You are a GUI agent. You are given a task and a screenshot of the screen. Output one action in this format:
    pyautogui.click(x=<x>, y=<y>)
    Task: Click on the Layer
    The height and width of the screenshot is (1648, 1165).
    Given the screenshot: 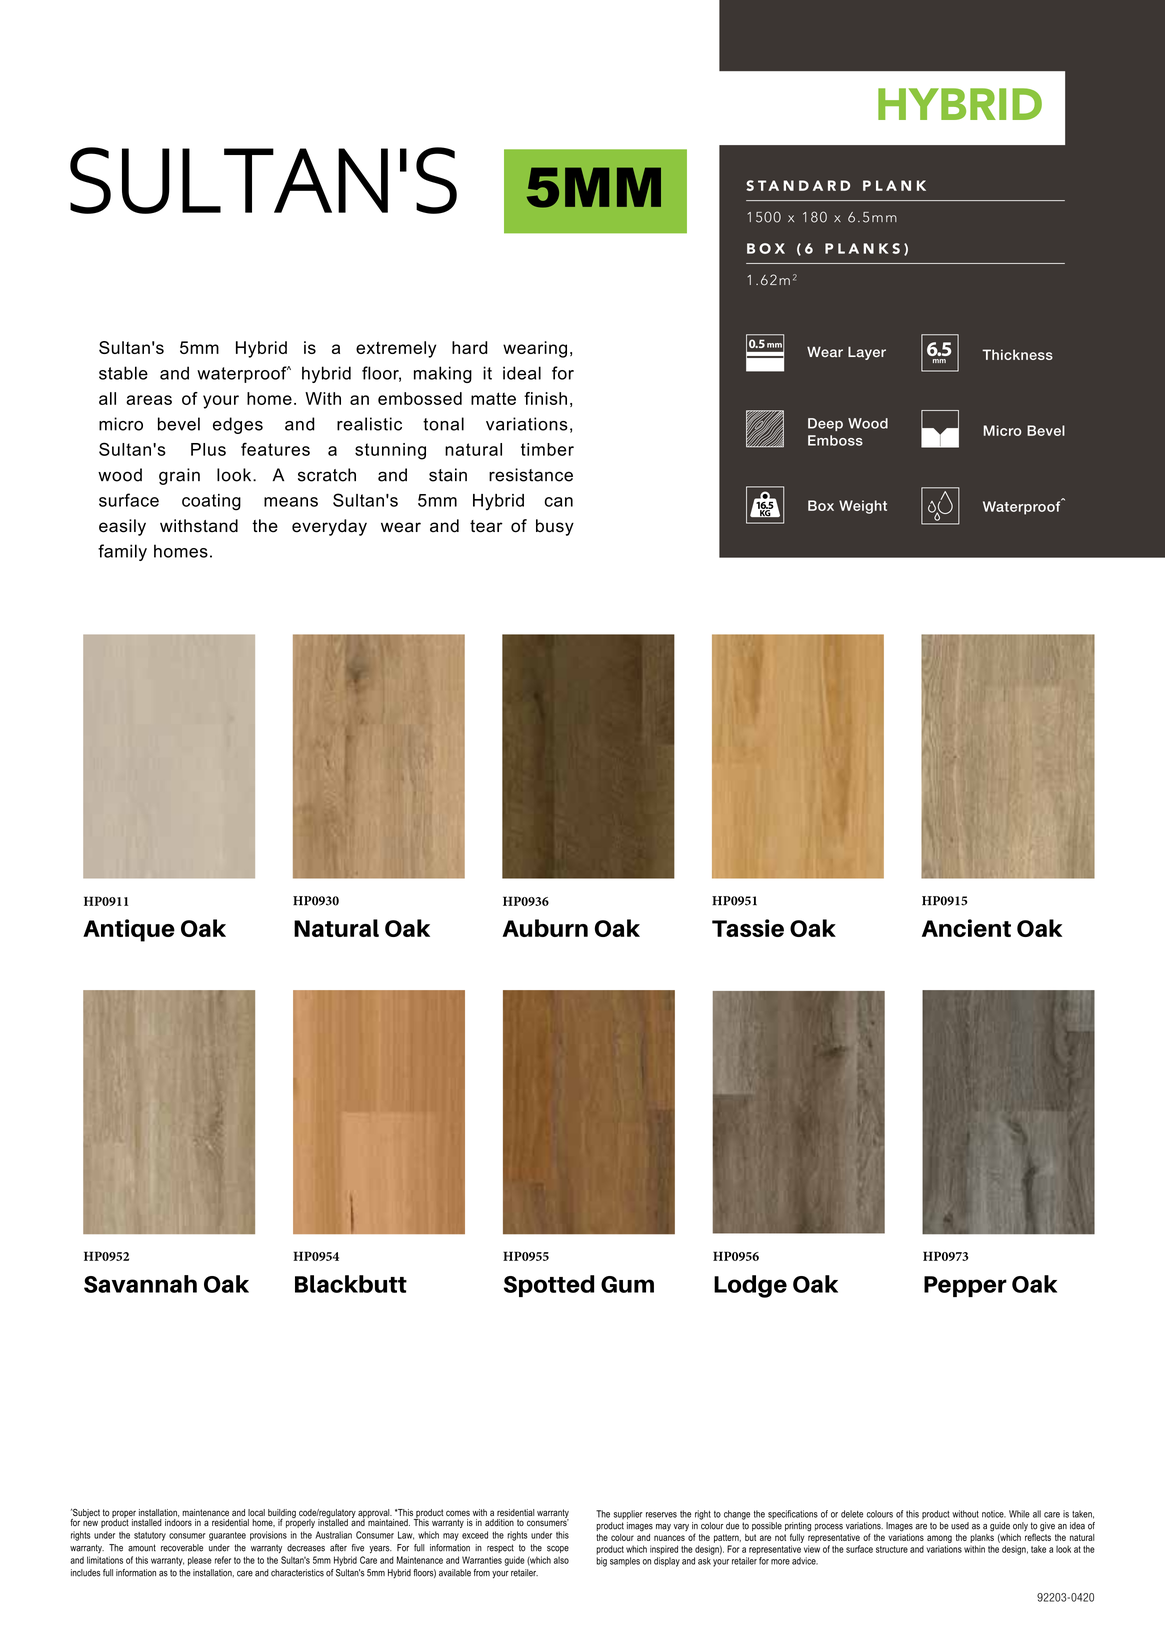 What is the action you would take?
    pyautogui.click(x=867, y=353)
